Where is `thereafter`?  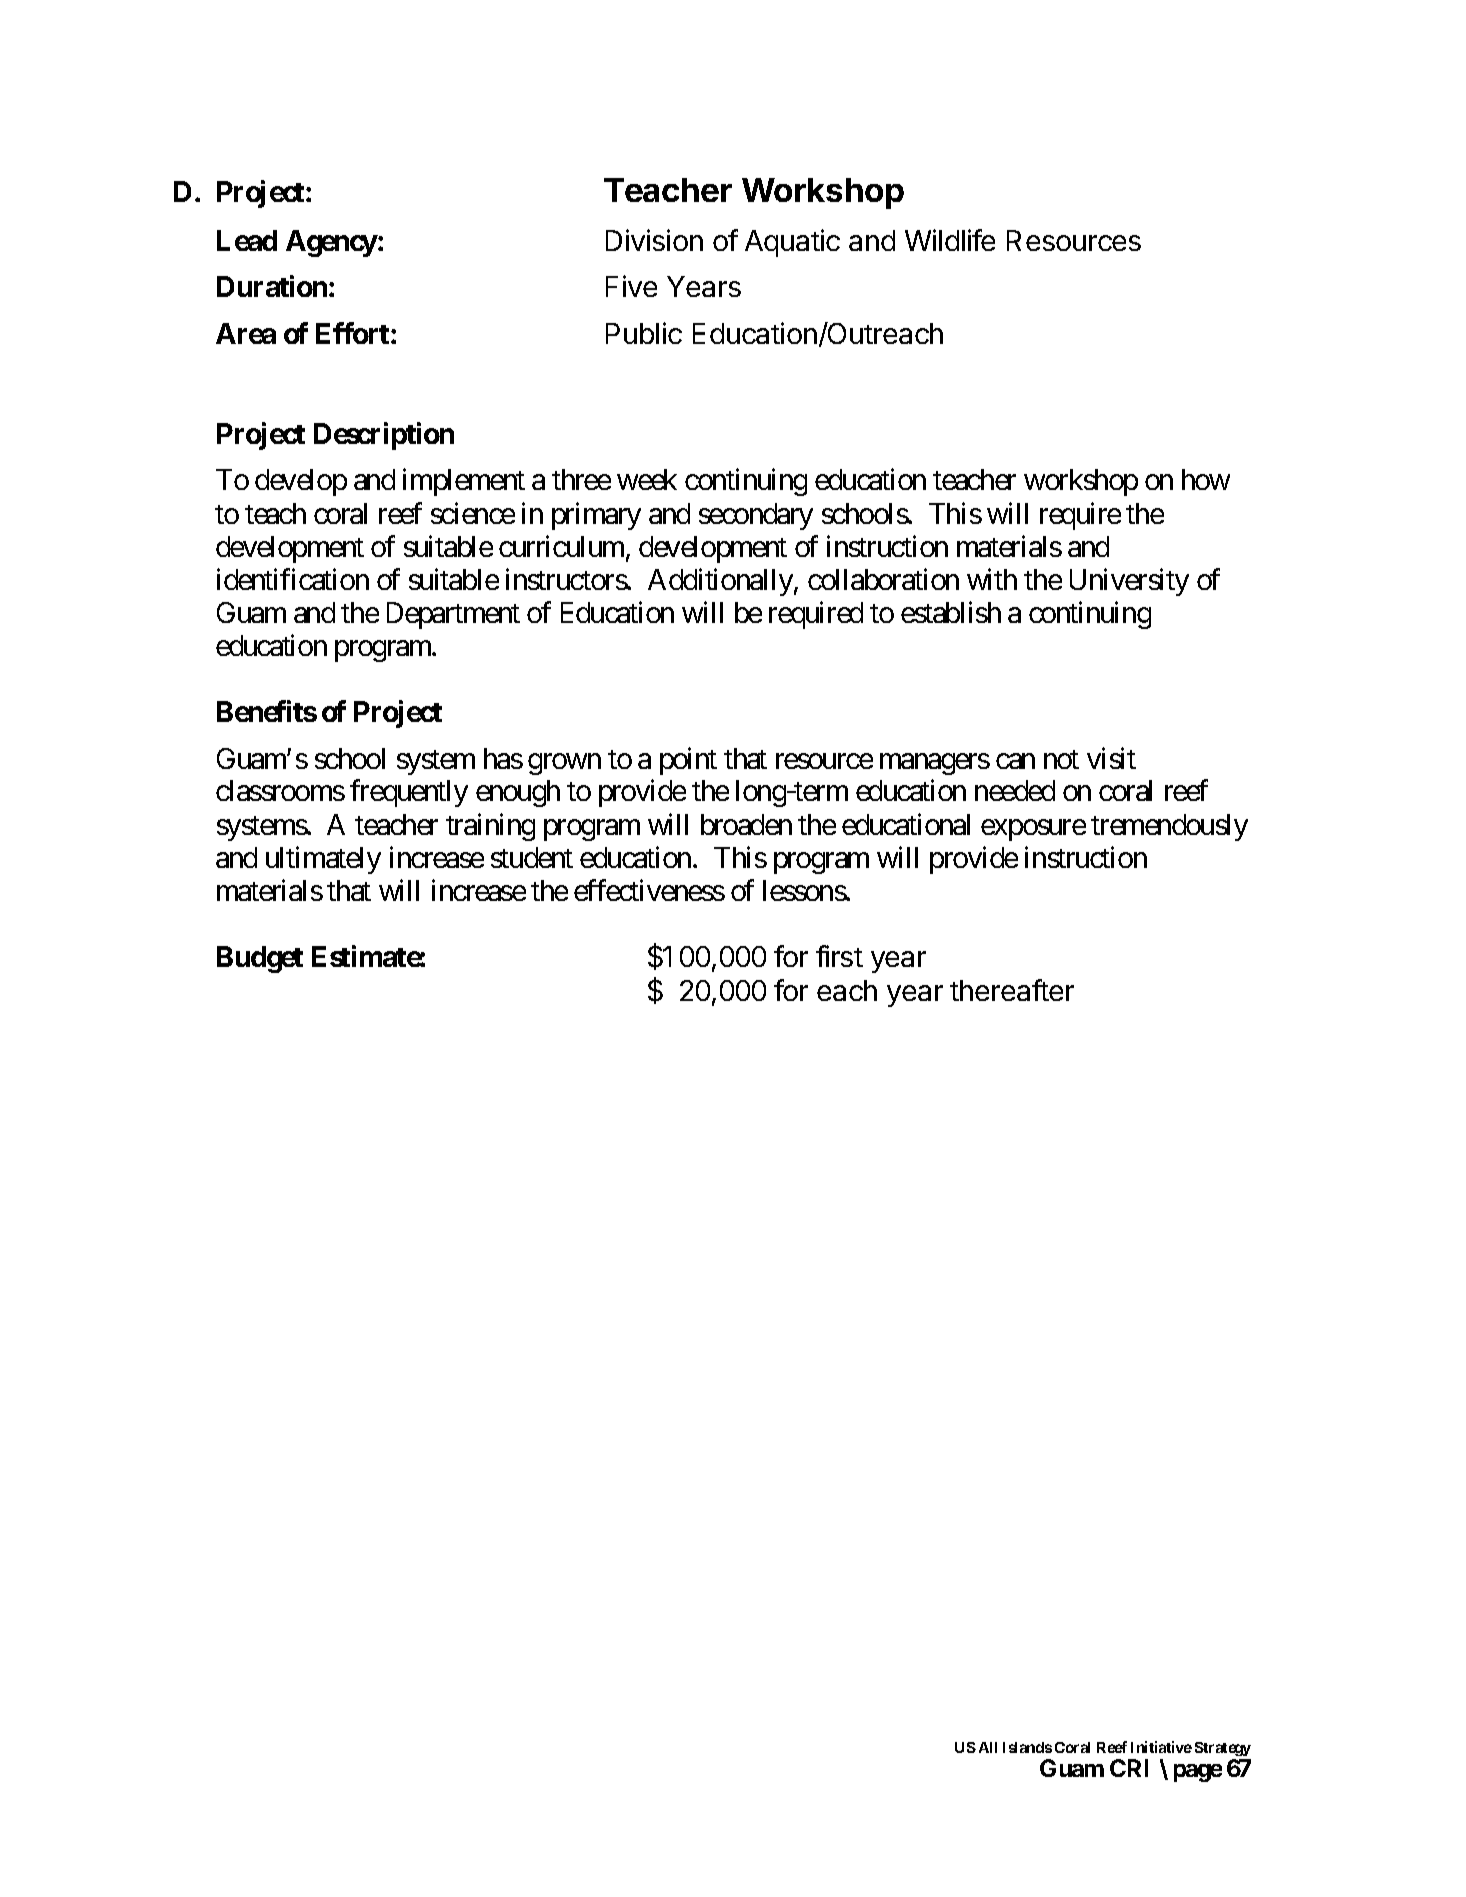 thereafter is located at coordinates (1012, 990).
